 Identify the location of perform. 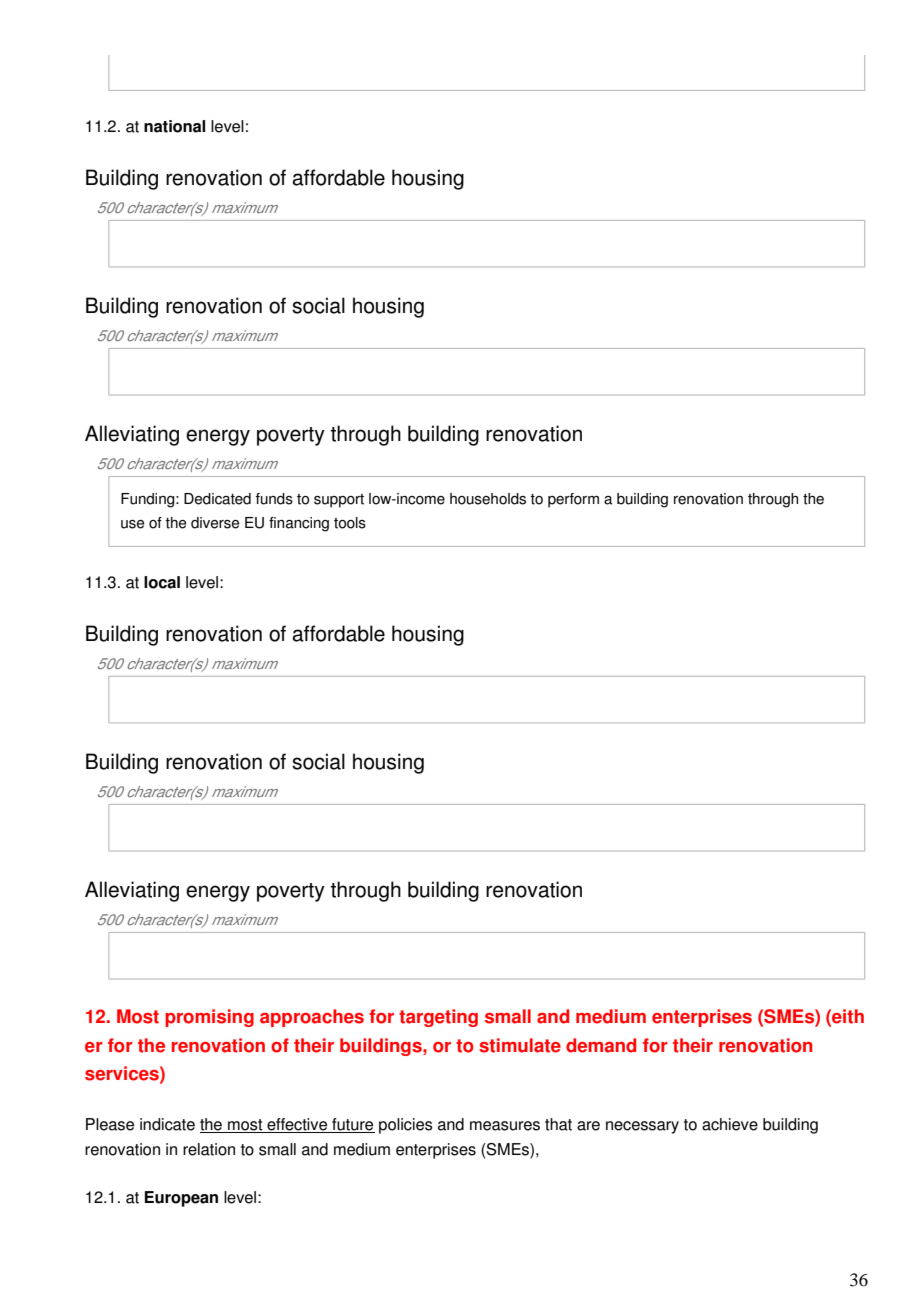
(573, 500).
